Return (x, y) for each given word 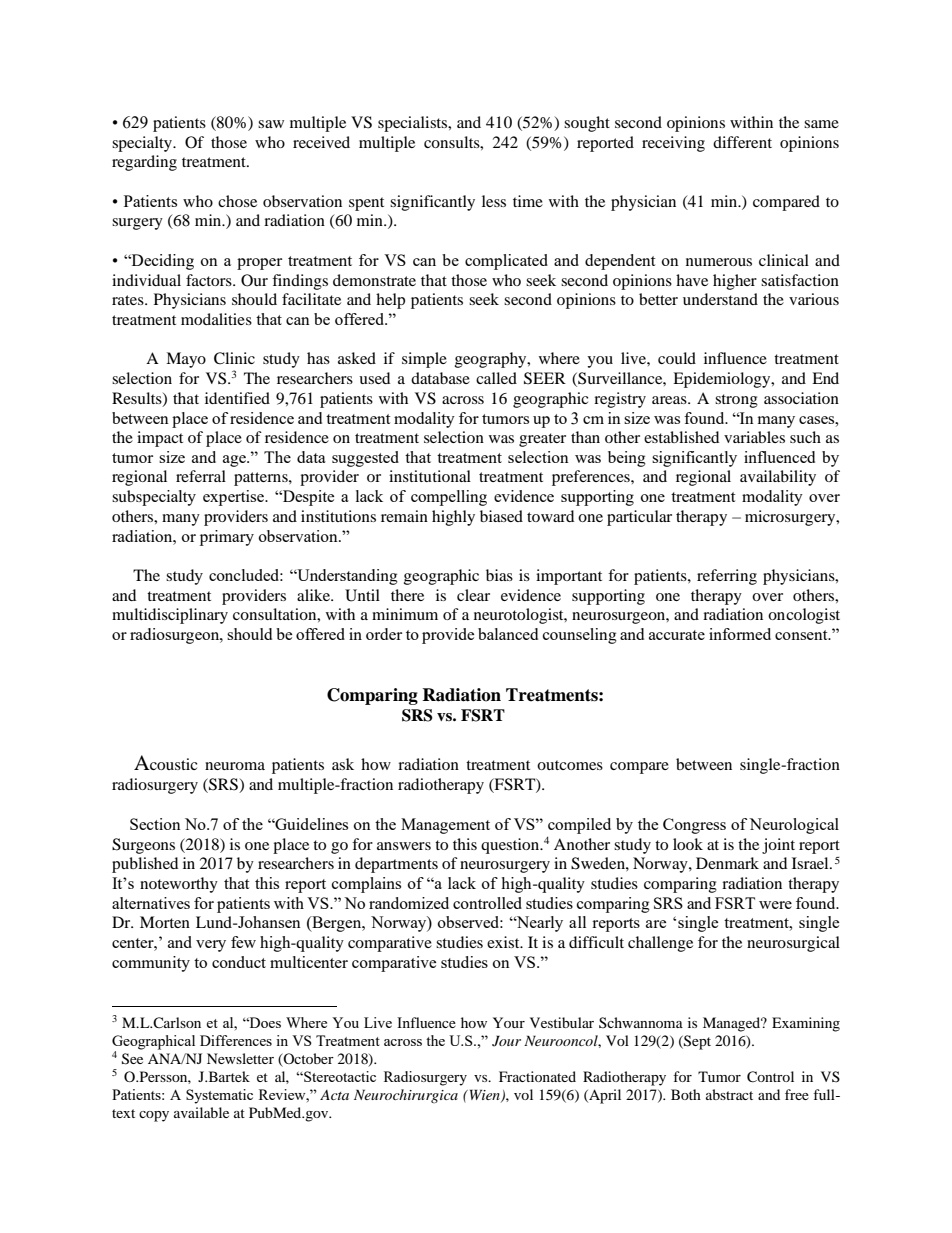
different (742, 142)
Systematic (219, 1096)
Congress (694, 826)
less (494, 201)
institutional (430, 476)
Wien (484, 1095)
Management (445, 826)
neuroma (235, 766)
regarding (144, 163)
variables (754, 437)
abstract (729, 1094)
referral (201, 476)
